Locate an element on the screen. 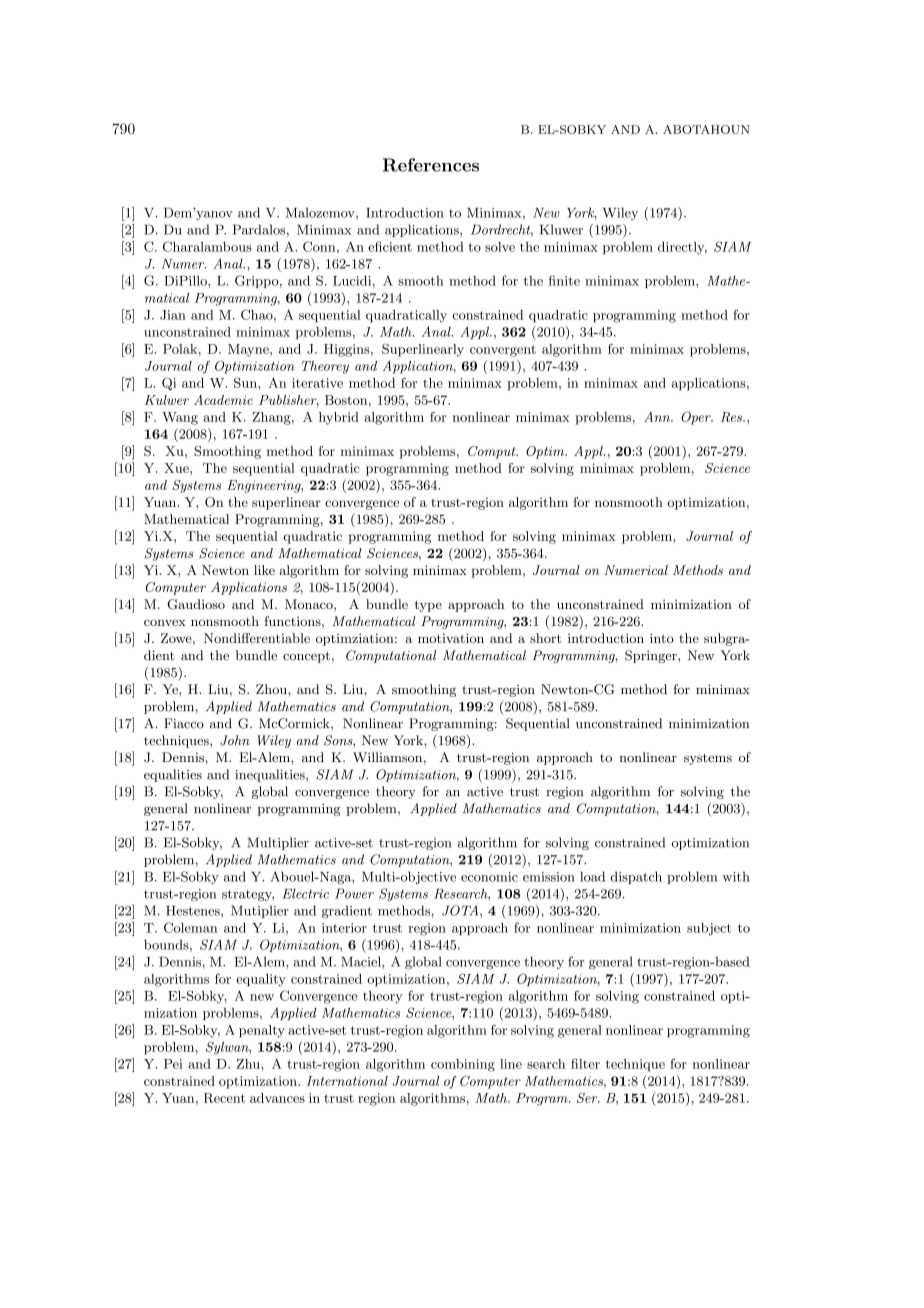 This screenshot has height=1308, width=924. motivation is located at coordinates (451, 638).
